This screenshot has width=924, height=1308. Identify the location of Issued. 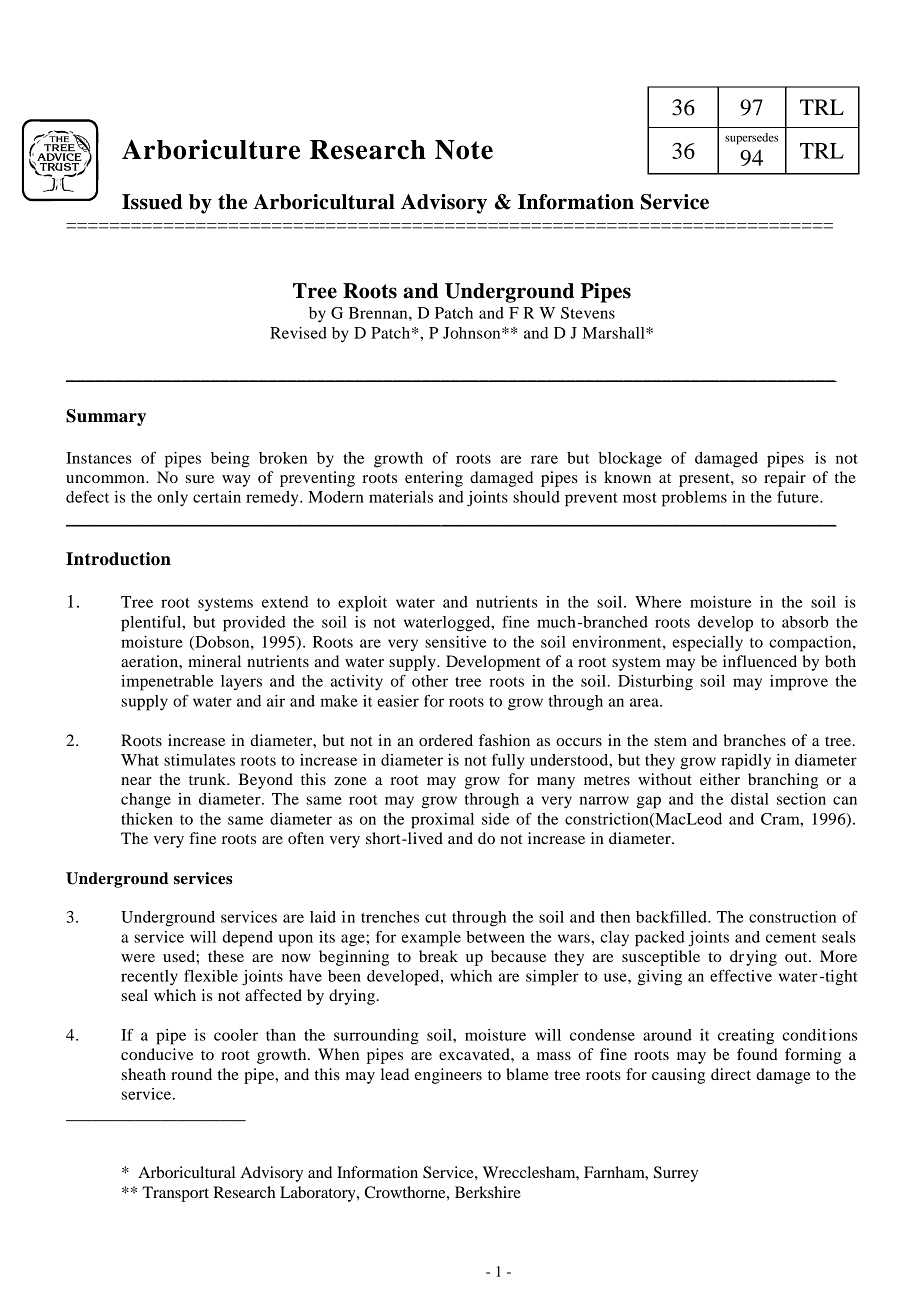
(152, 202).
